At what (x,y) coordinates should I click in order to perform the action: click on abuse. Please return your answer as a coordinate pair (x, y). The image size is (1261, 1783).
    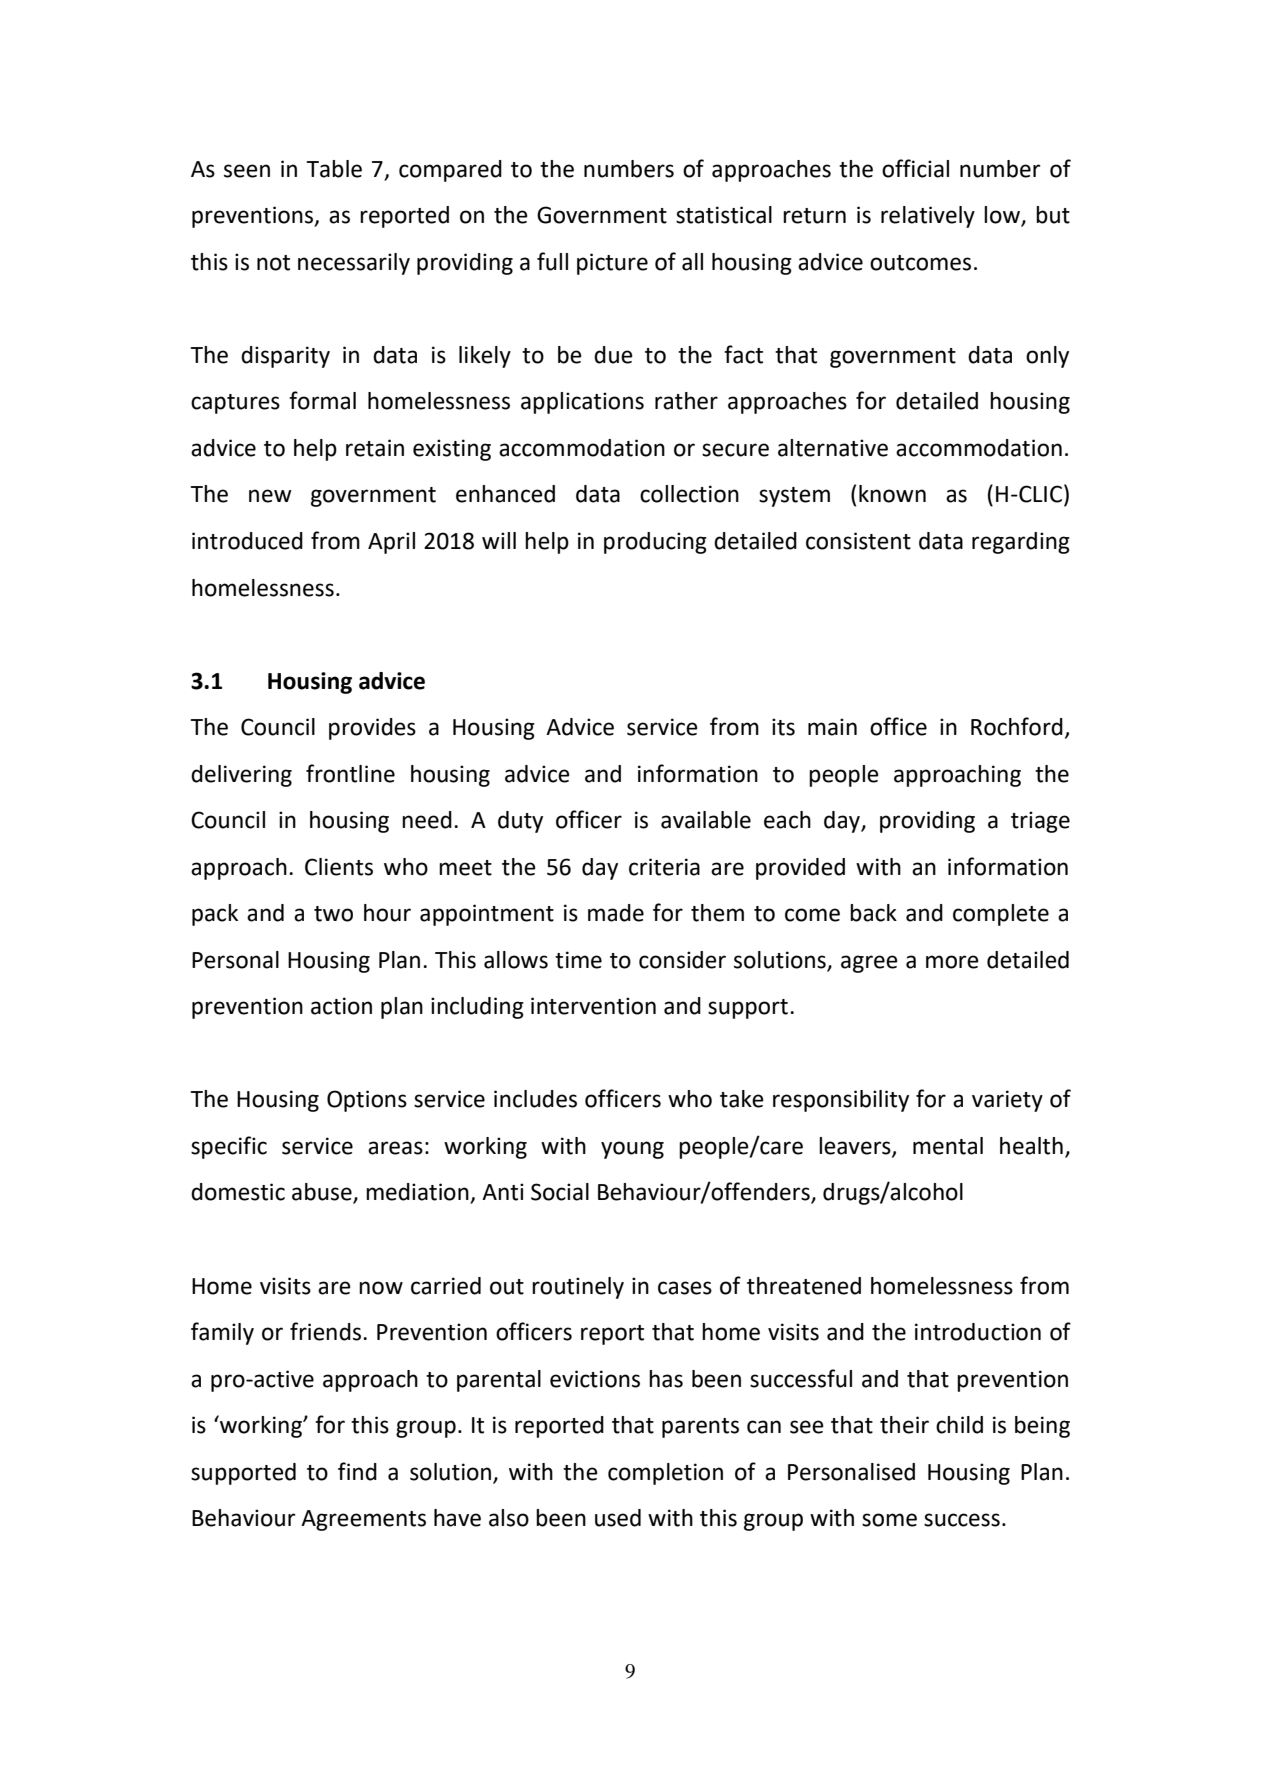
    Looking at the image, I should click on (323, 1193).
